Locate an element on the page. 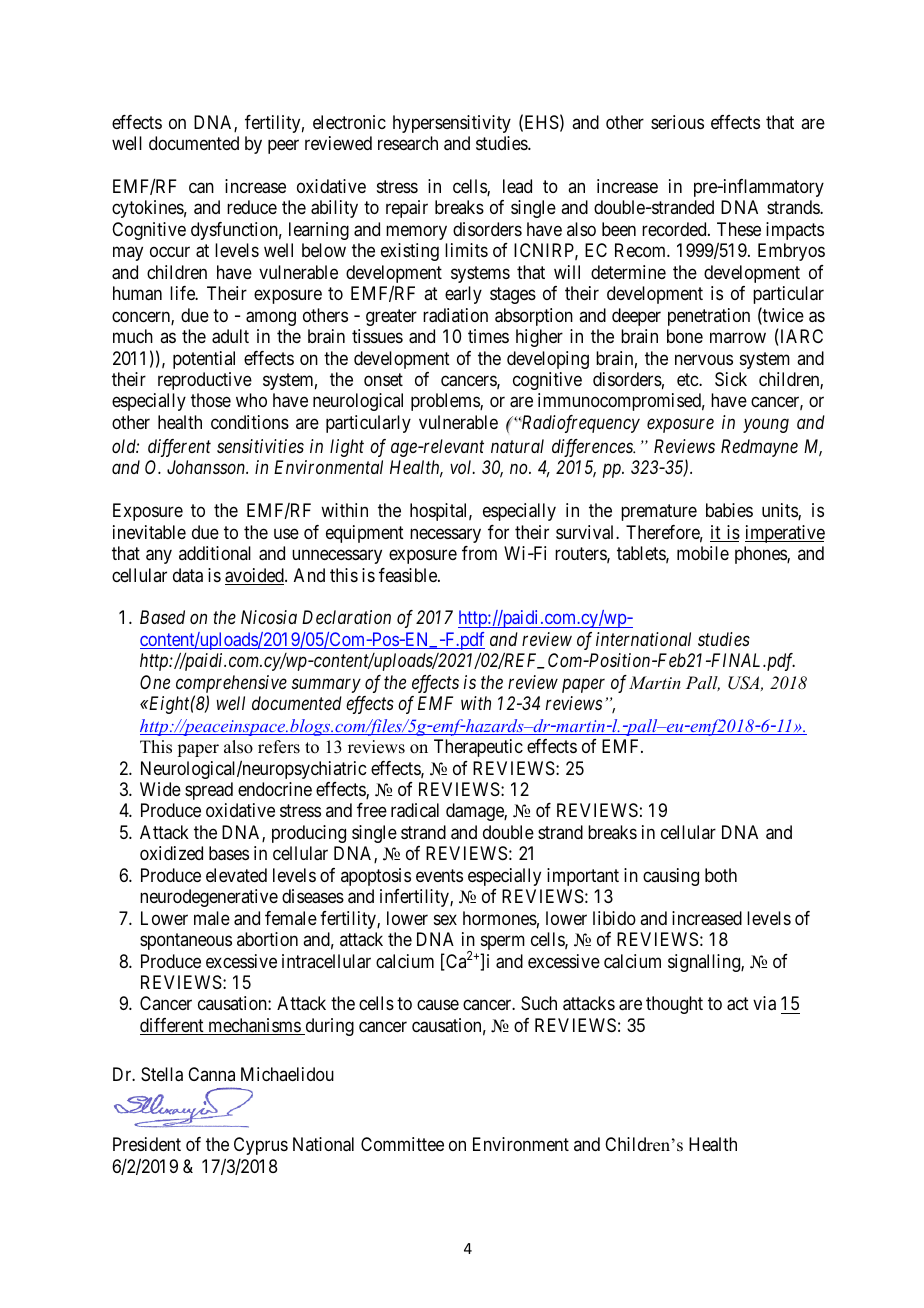 This document has height=1308, width=924. Johansson is located at coordinates (207, 467).
